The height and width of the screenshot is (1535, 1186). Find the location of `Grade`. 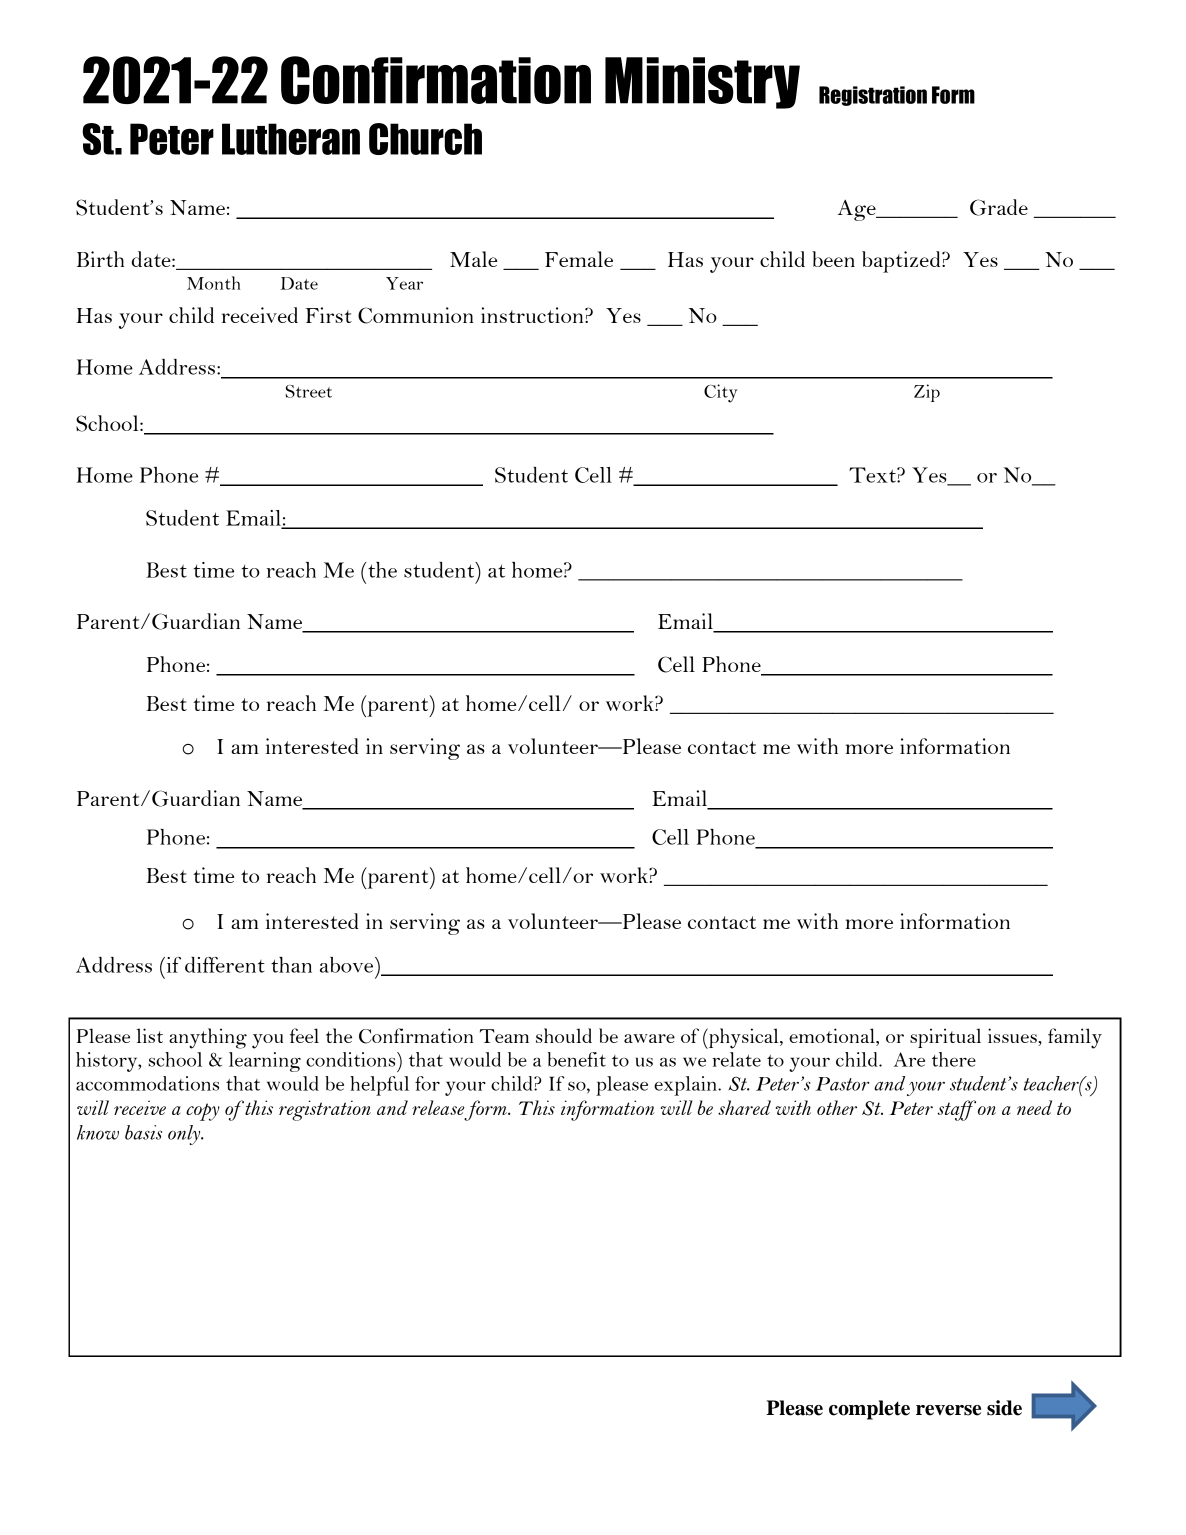

Grade is located at coordinates (999, 207).
